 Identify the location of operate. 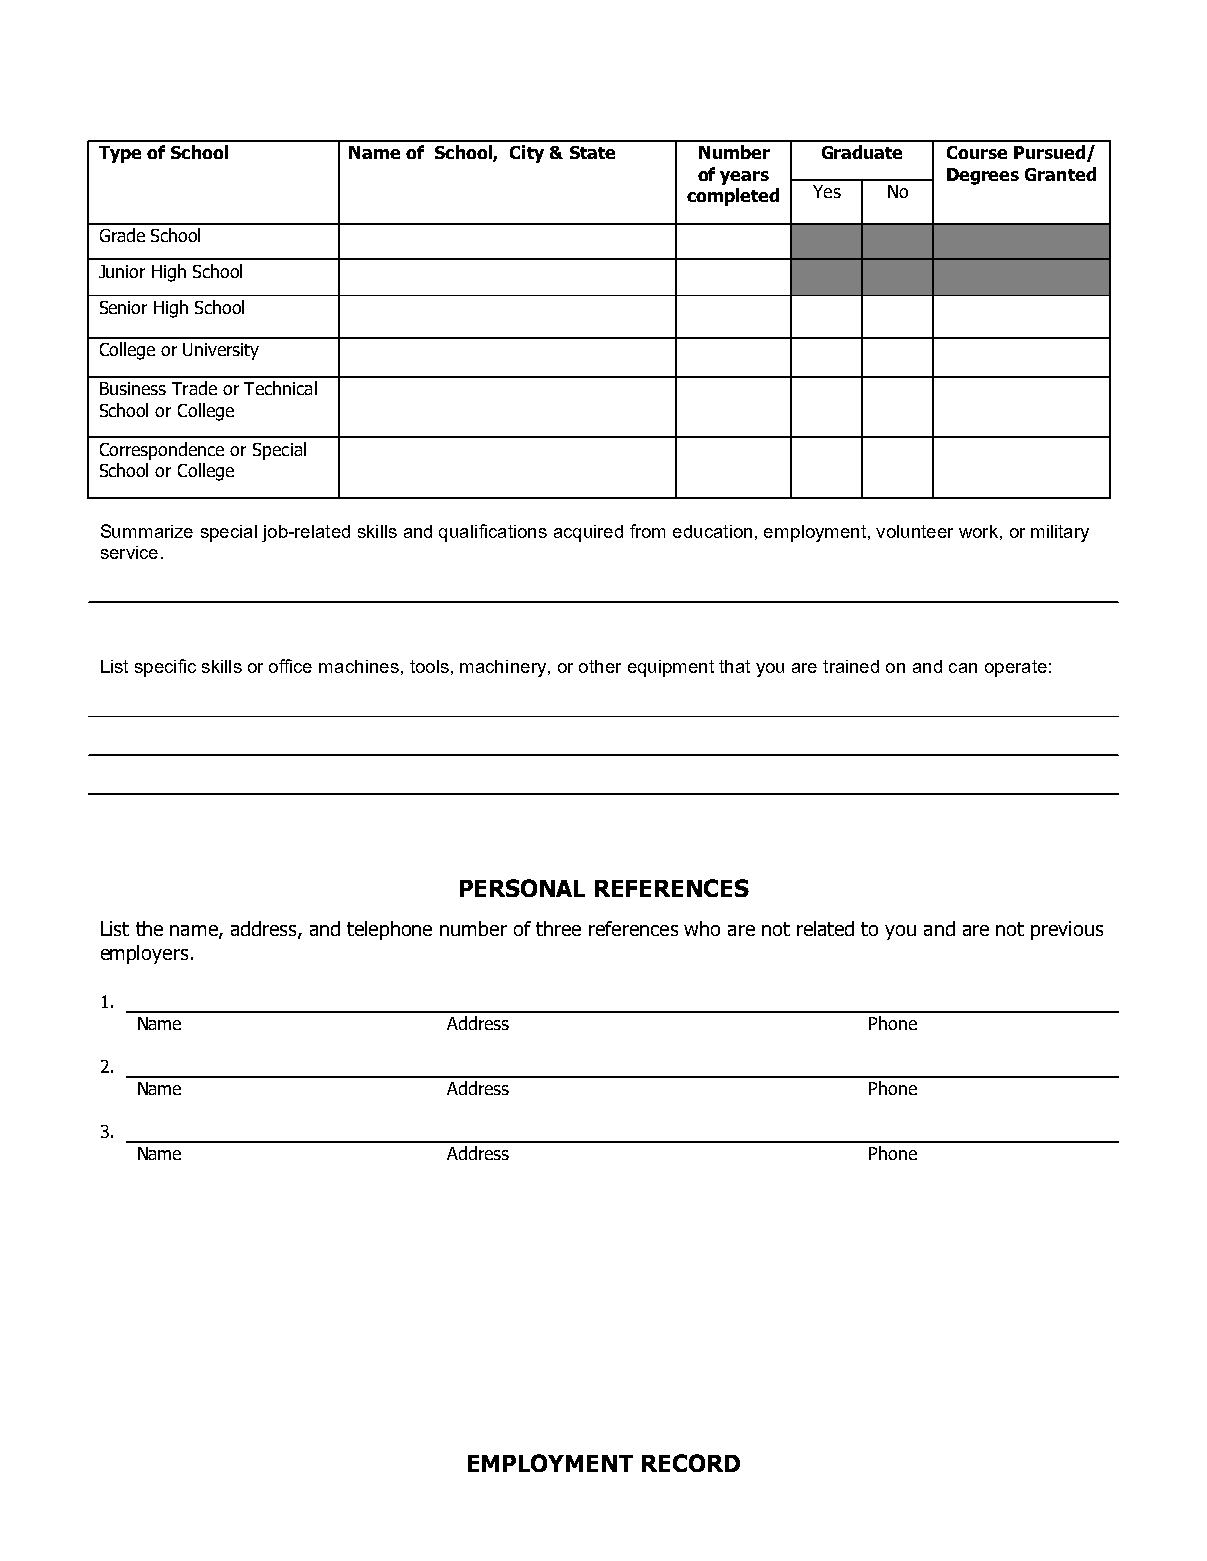
(1016, 668).
